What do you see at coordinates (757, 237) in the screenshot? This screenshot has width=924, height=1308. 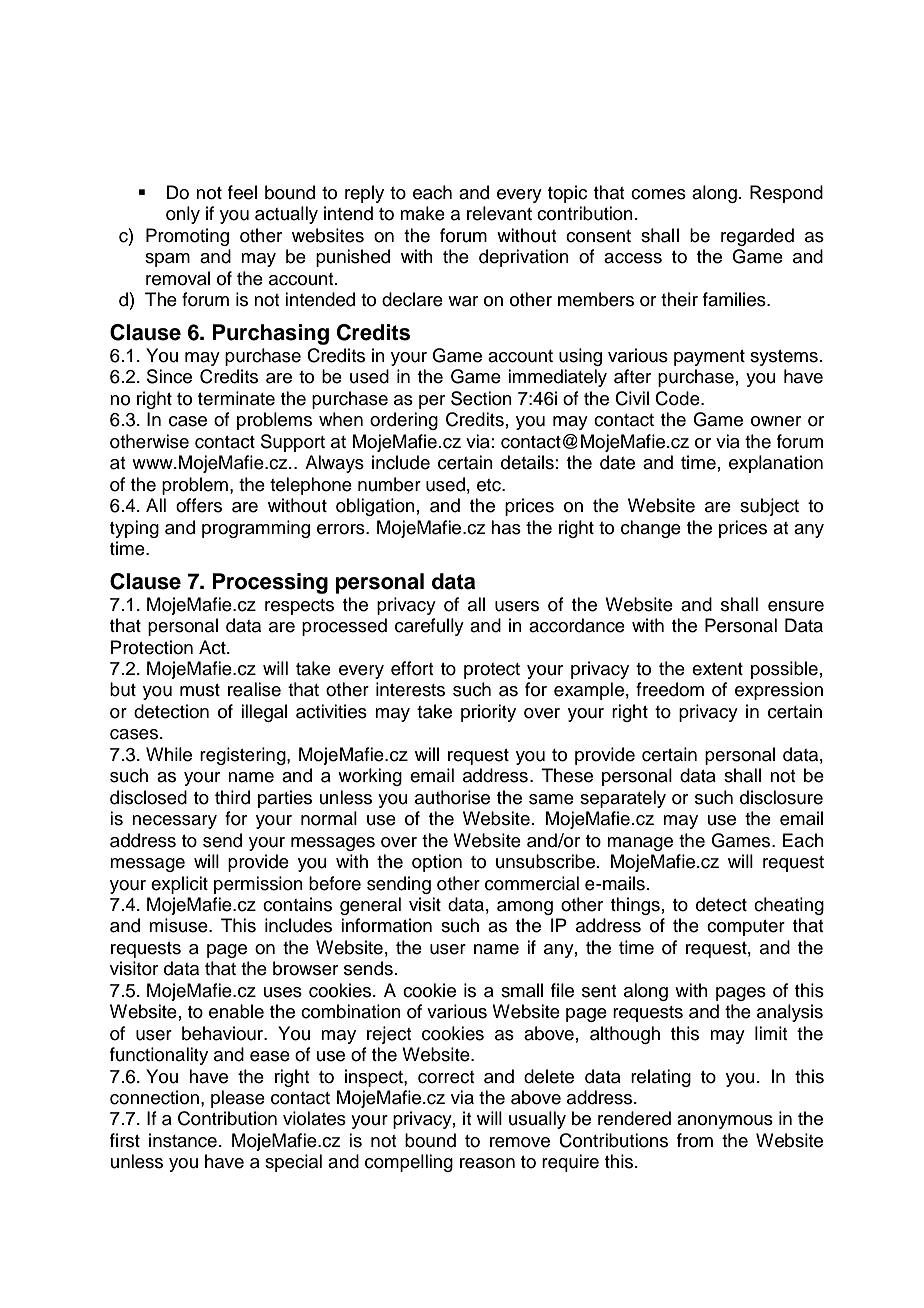 I see `regarded` at bounding box center [757, 237].
